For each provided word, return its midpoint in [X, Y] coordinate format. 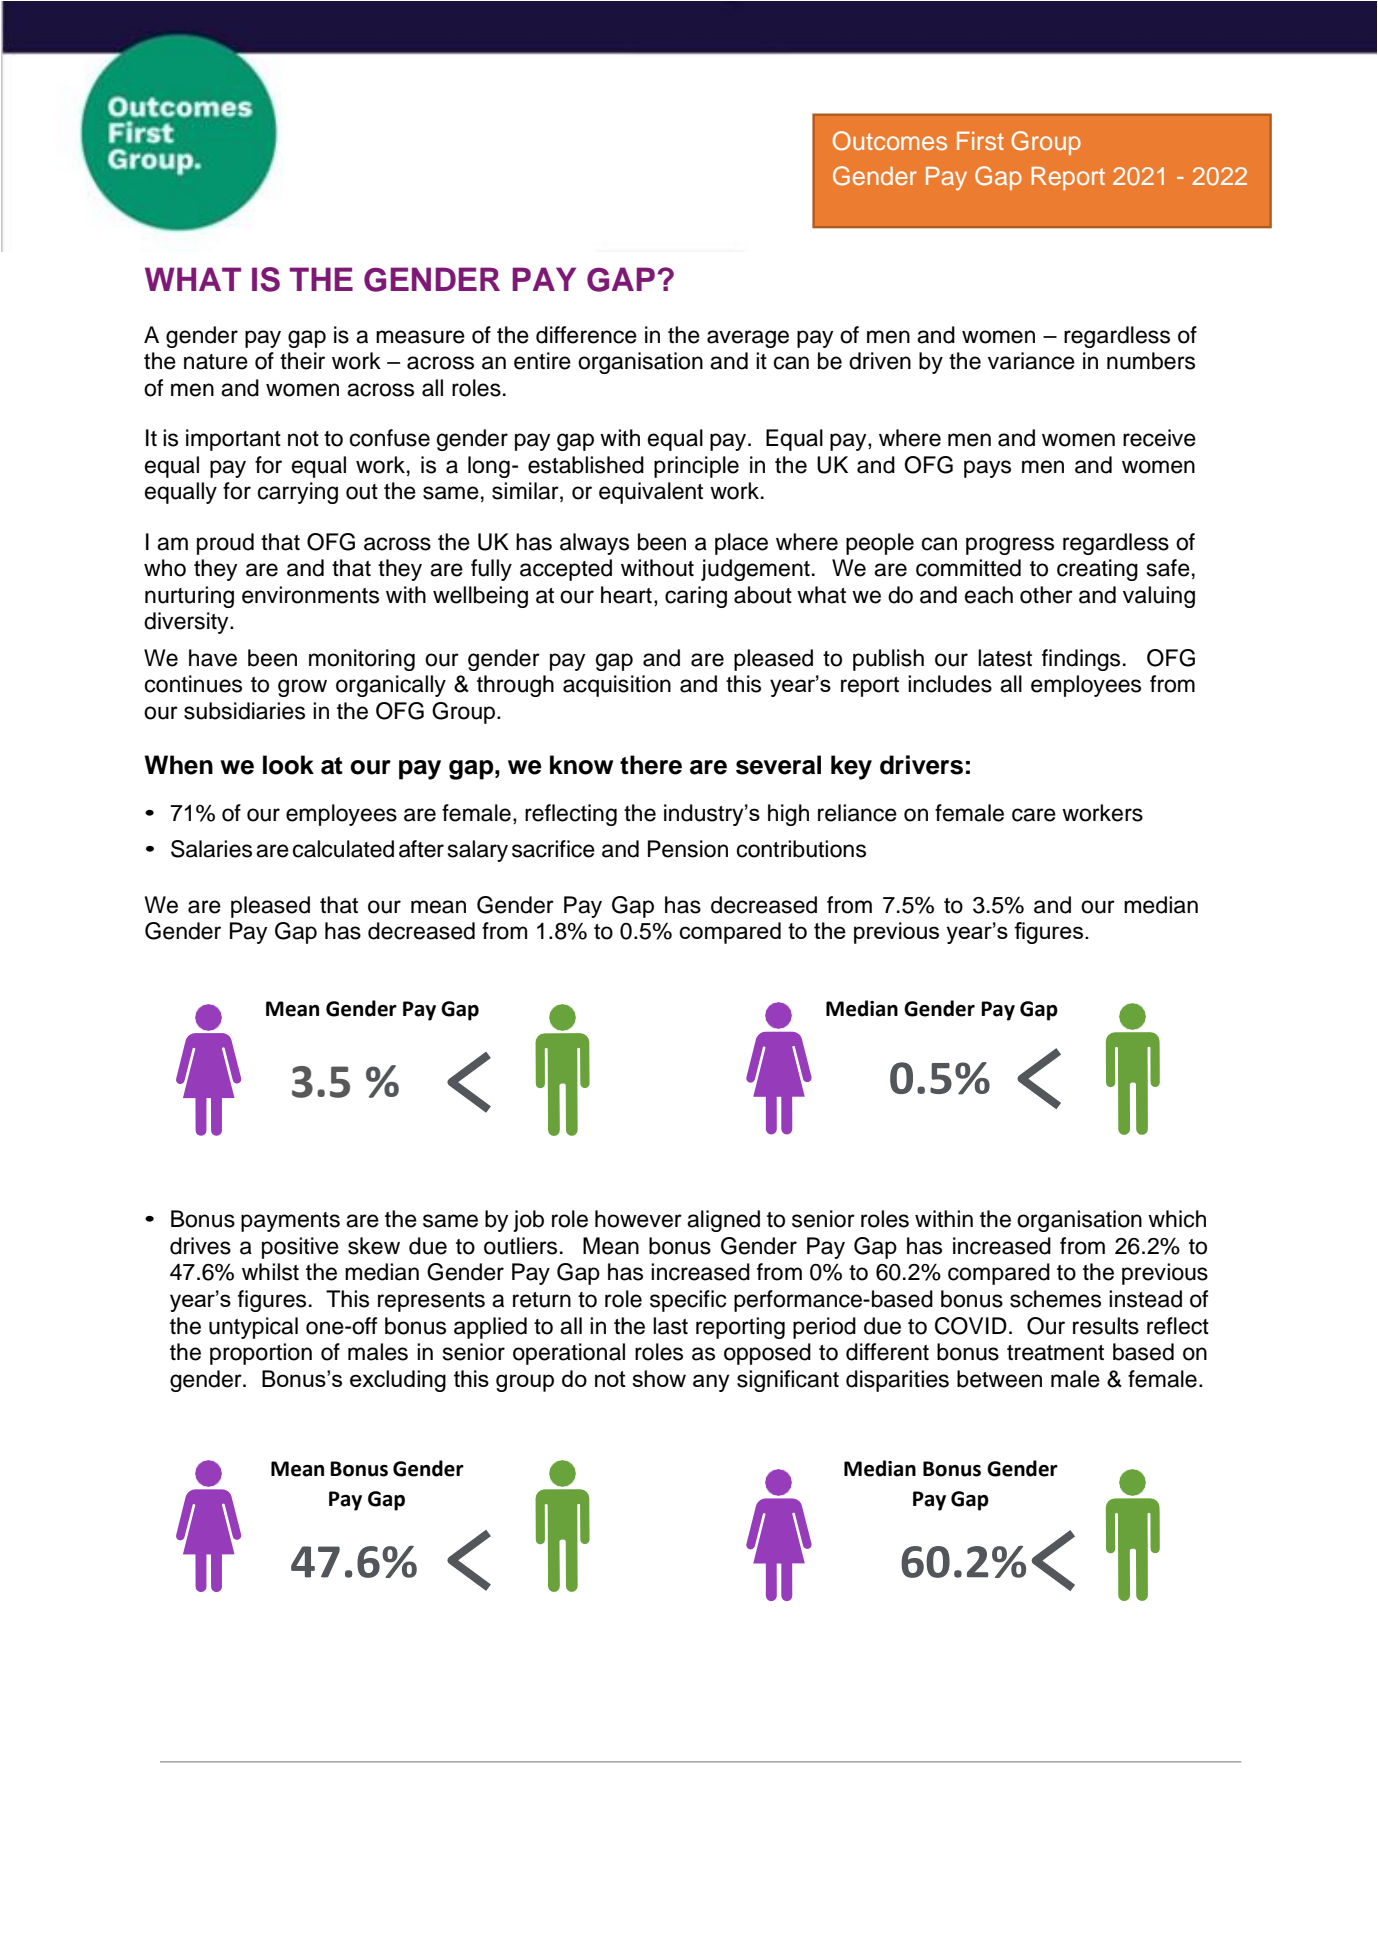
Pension [688, 849]
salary [478, 851]
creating [1097, 570]
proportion [261, 1354]
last [670, 1326]
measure [420, 337]
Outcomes [890, 141]
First [980, 141]
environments [310, 595]
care [1034, 815]
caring [696, 597]
